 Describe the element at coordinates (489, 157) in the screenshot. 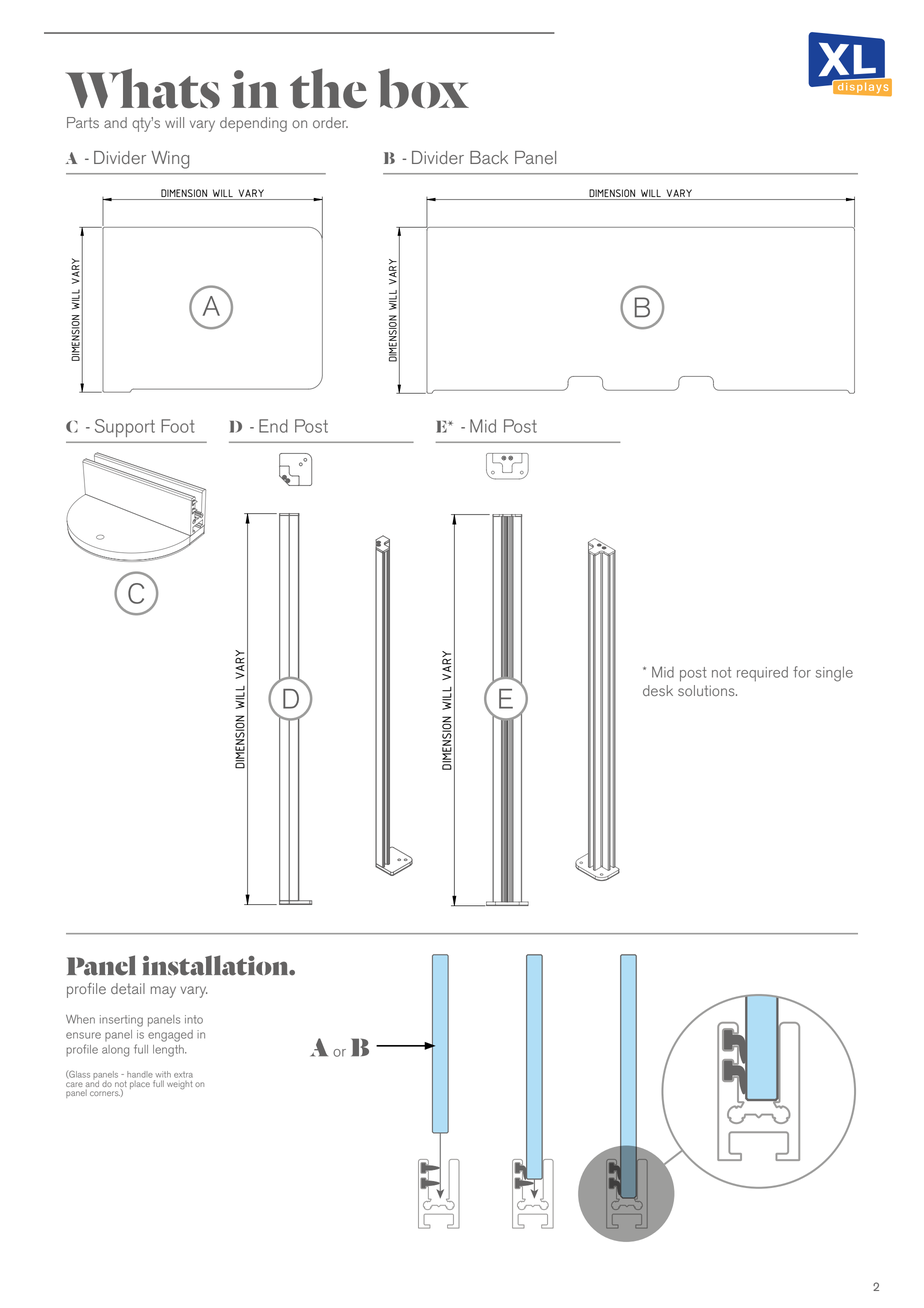

I see `Back` at that location.
